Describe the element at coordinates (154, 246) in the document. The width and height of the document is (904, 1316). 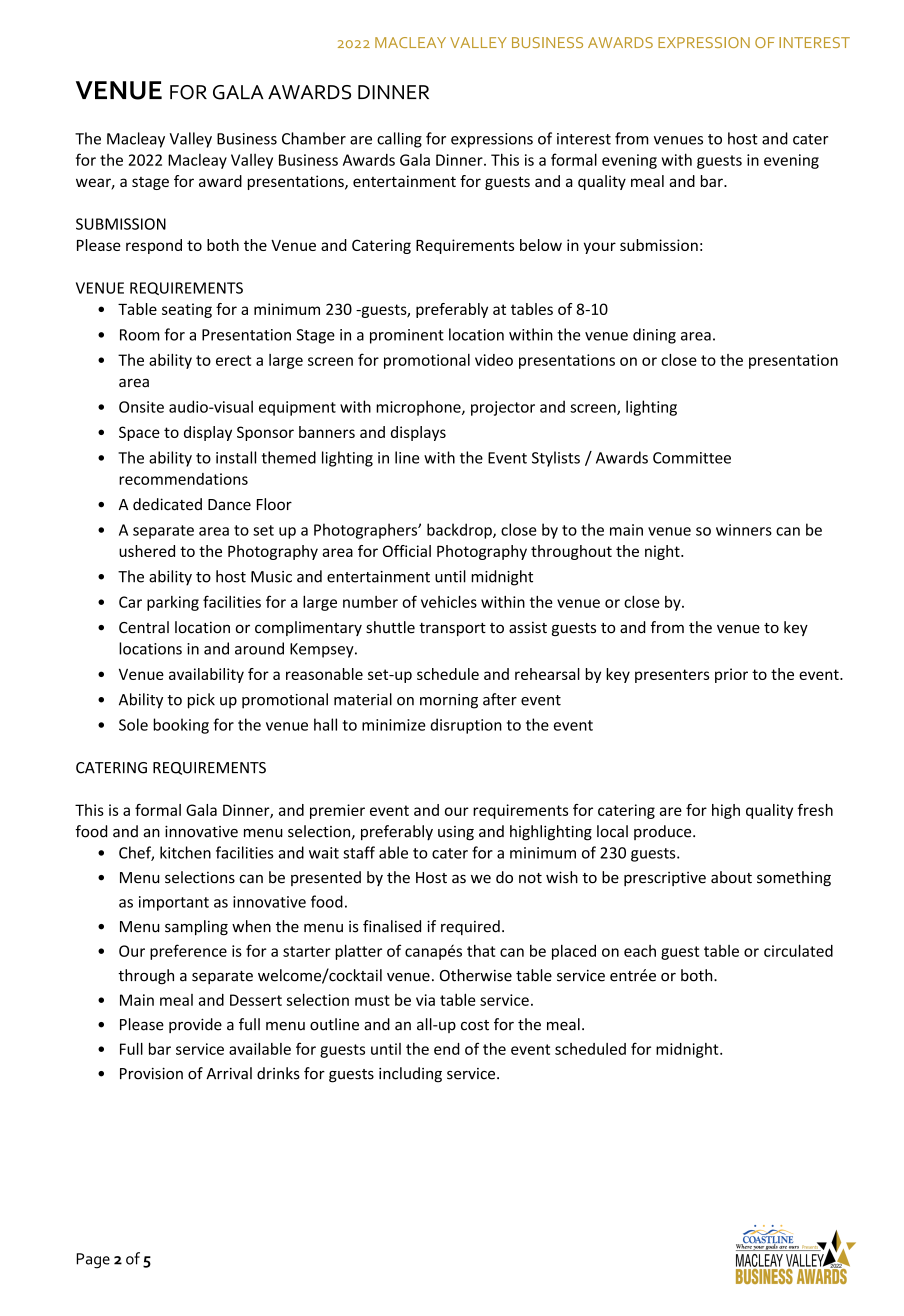
I see `respond` at that location.
